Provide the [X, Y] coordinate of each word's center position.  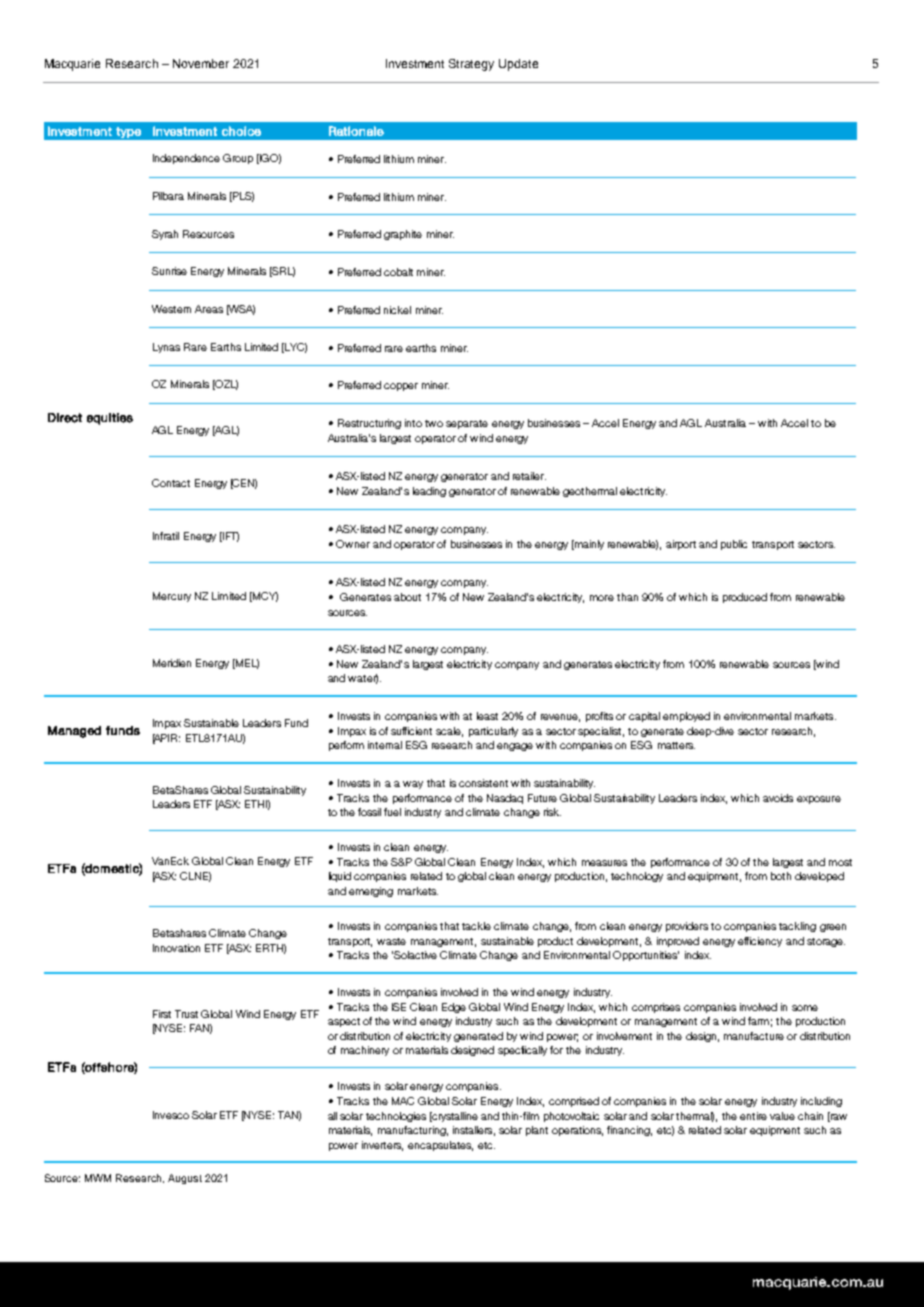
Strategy [471, 65]
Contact [171, 483]
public [734, 545]
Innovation [176, 948]
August [185, 1179]
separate [467, 424]
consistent [483, 783]
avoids [778, 798]
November [201, 63]
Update [518, 65]
